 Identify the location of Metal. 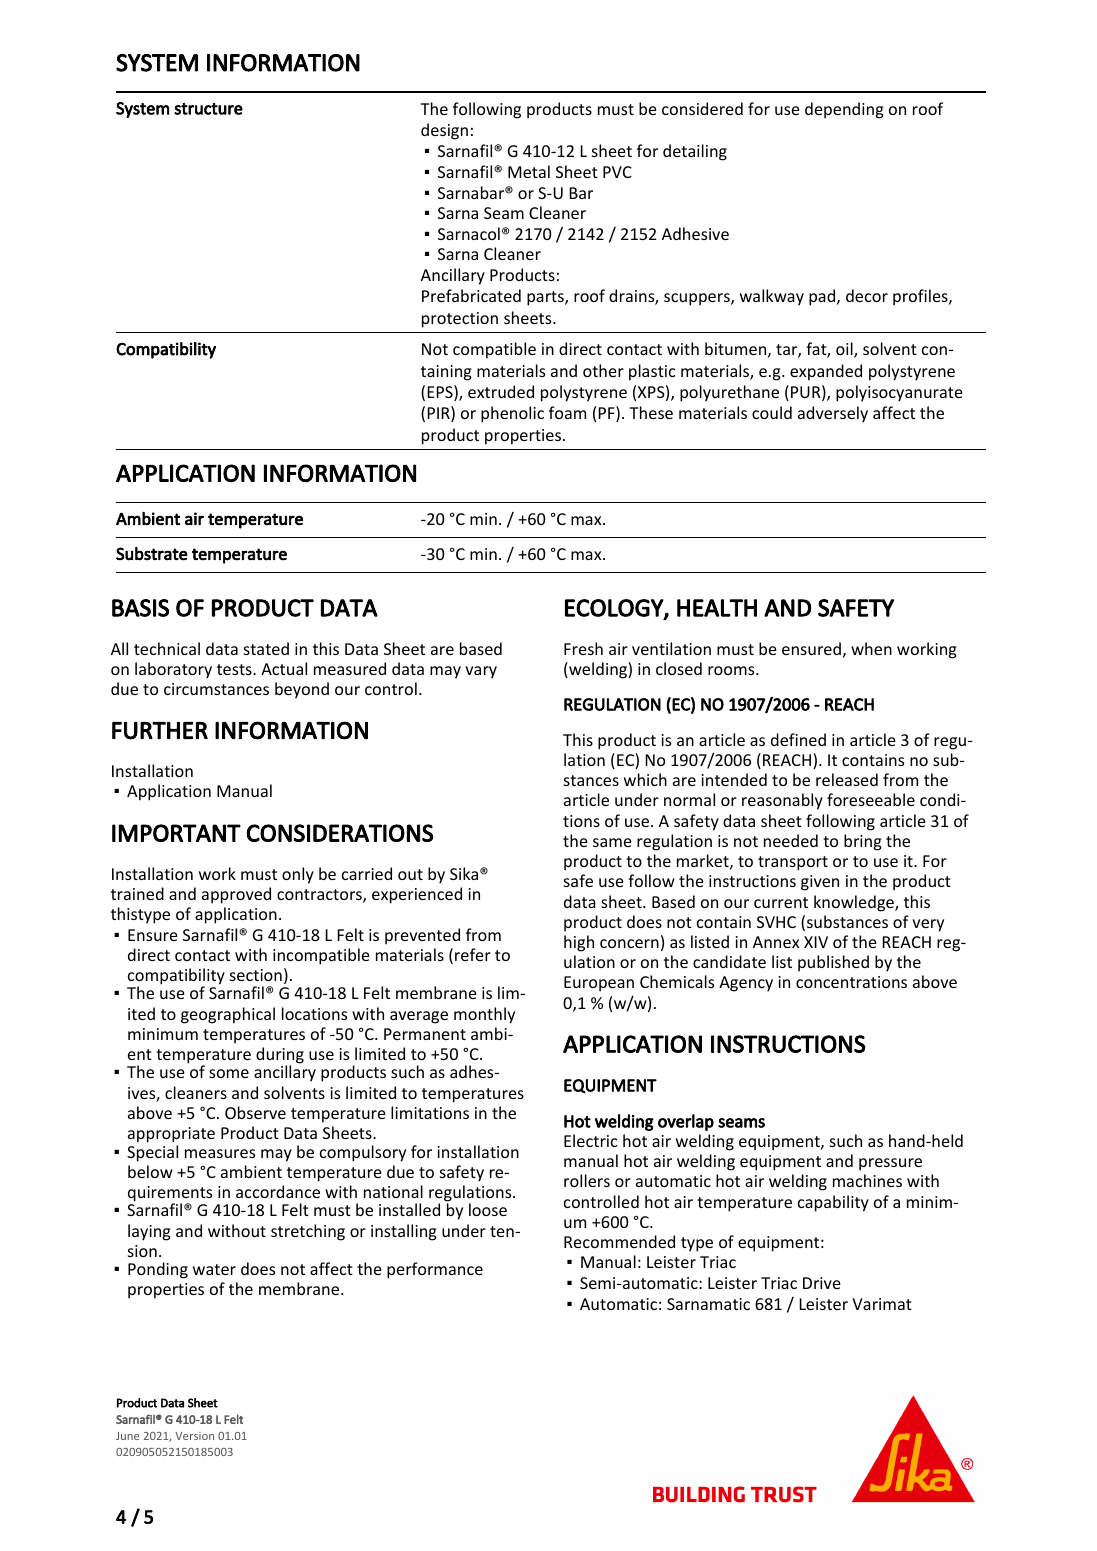
(529, 171).
